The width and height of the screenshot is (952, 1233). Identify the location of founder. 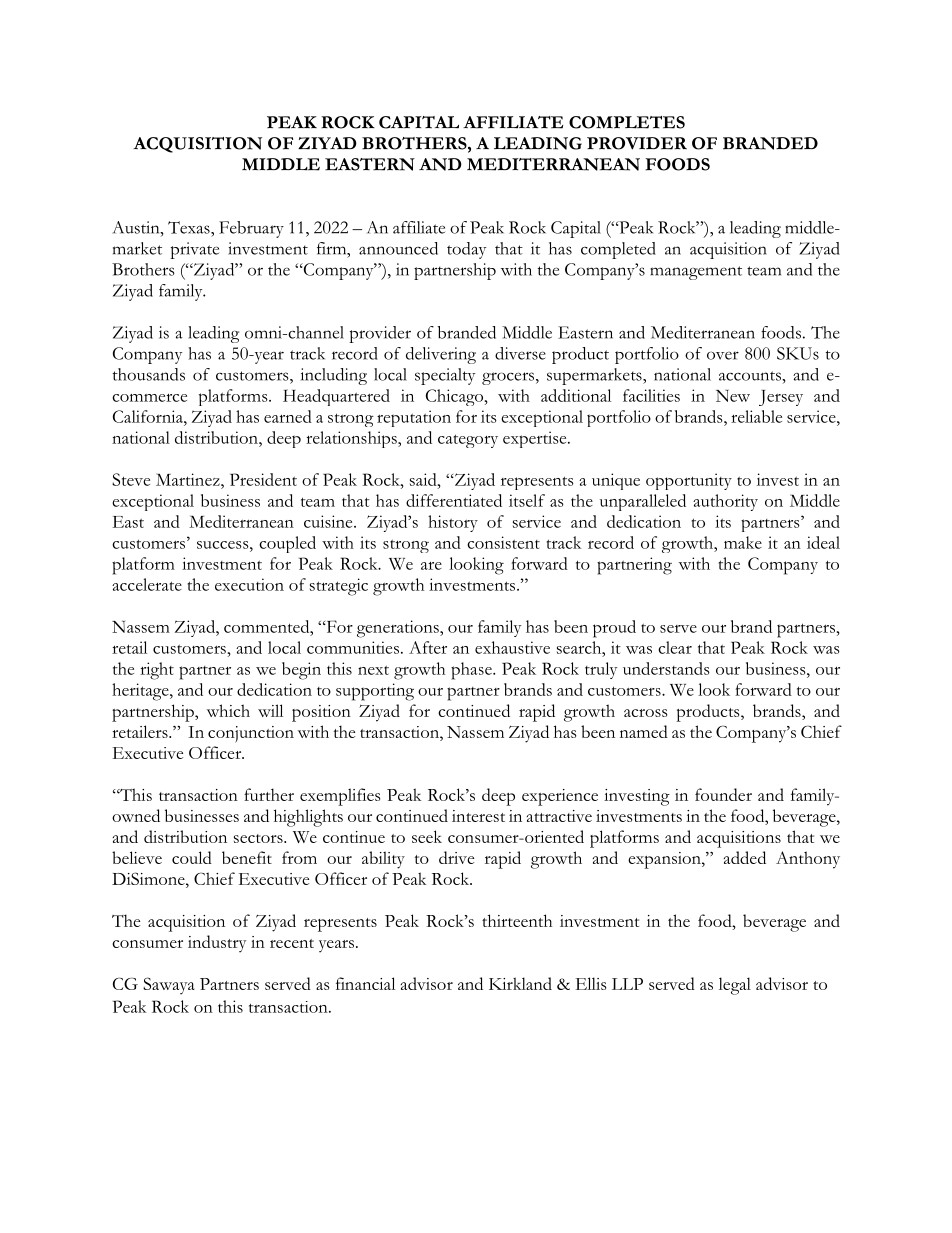
(723, 794).
